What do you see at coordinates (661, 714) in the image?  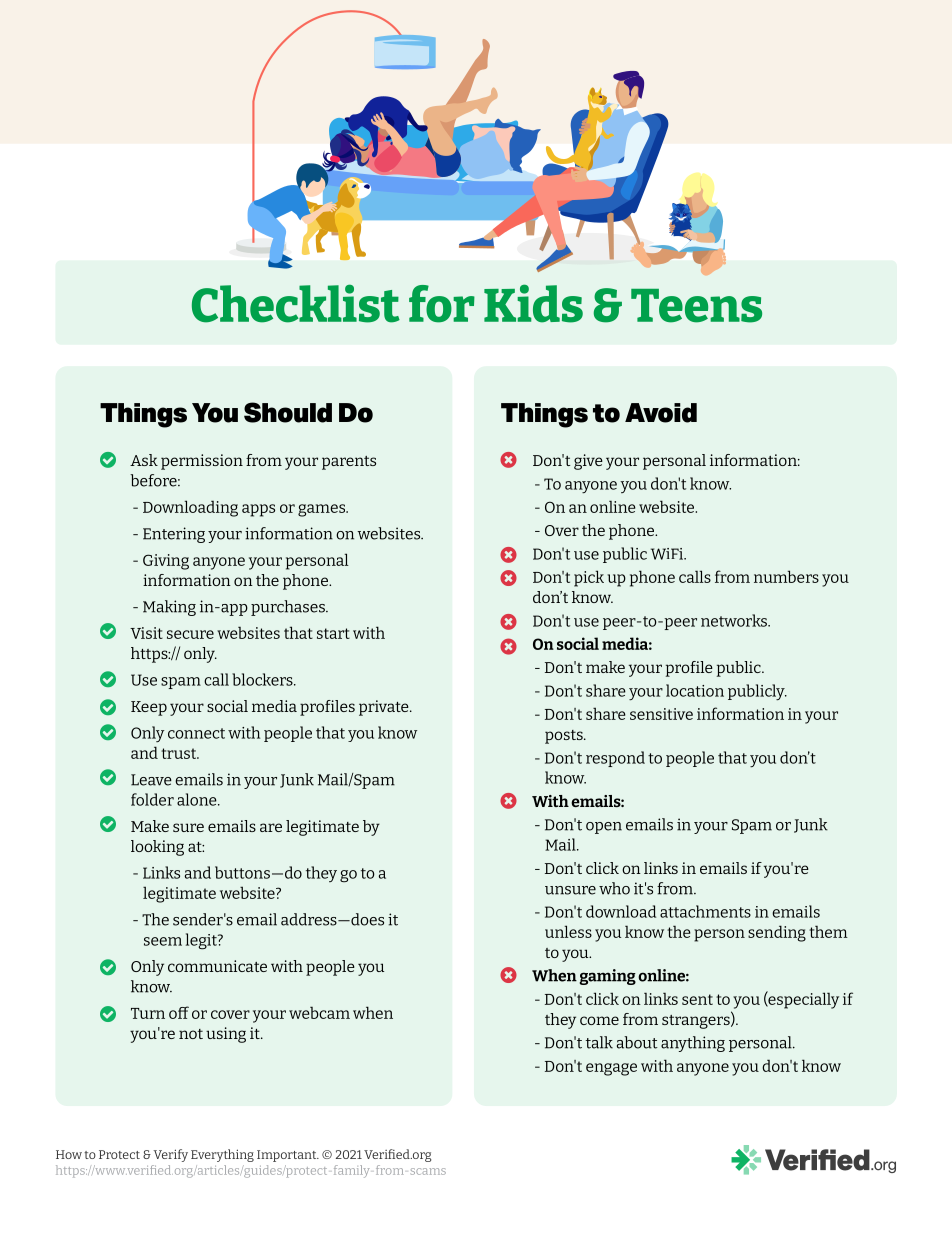 I see `sensitive` at bounding box center [661, 714].
